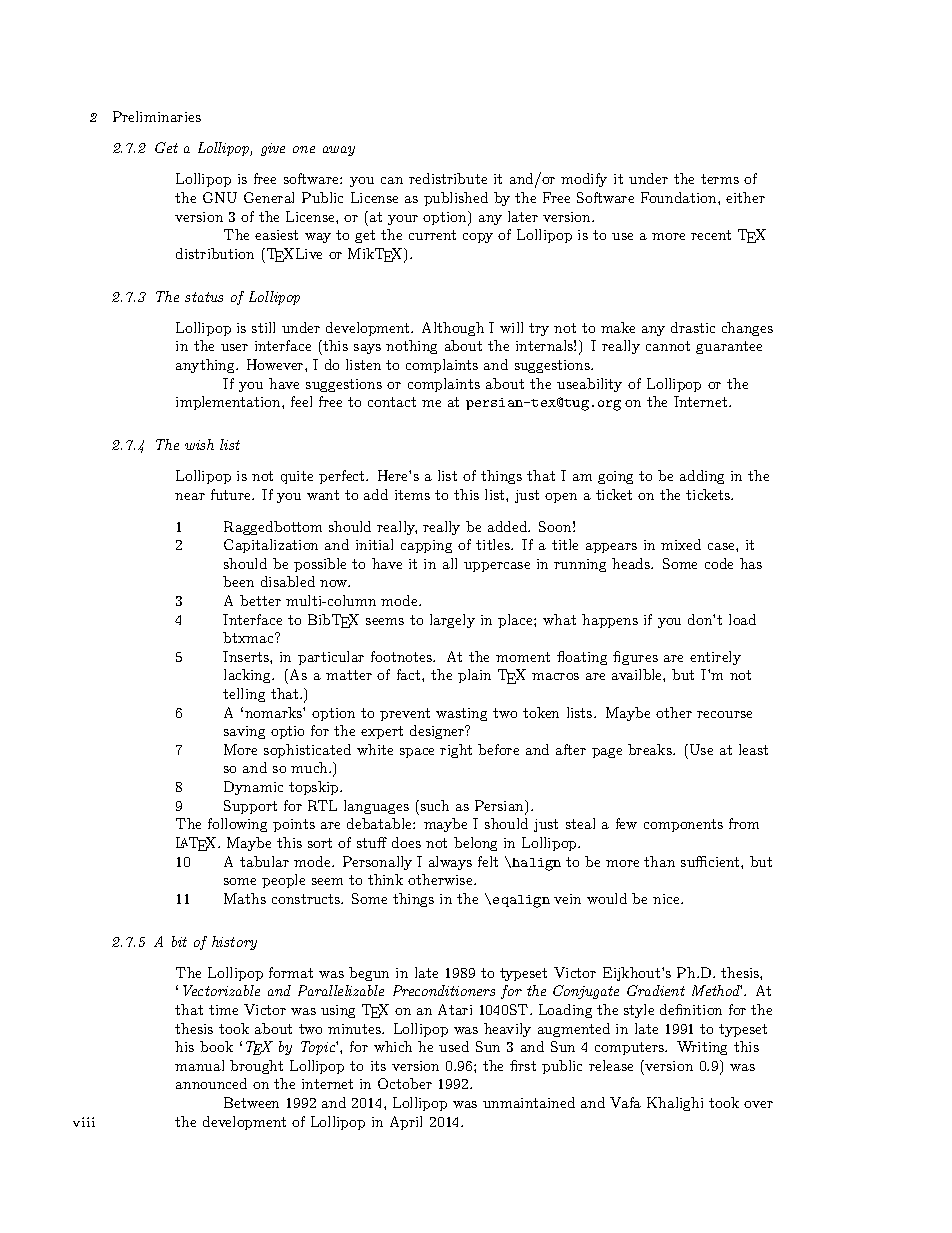 The height and width of the screenshot is (1233, 952). Describe the element at coordinates (157, 116) in the screenshot. I see `Preliminaries` at that location.
